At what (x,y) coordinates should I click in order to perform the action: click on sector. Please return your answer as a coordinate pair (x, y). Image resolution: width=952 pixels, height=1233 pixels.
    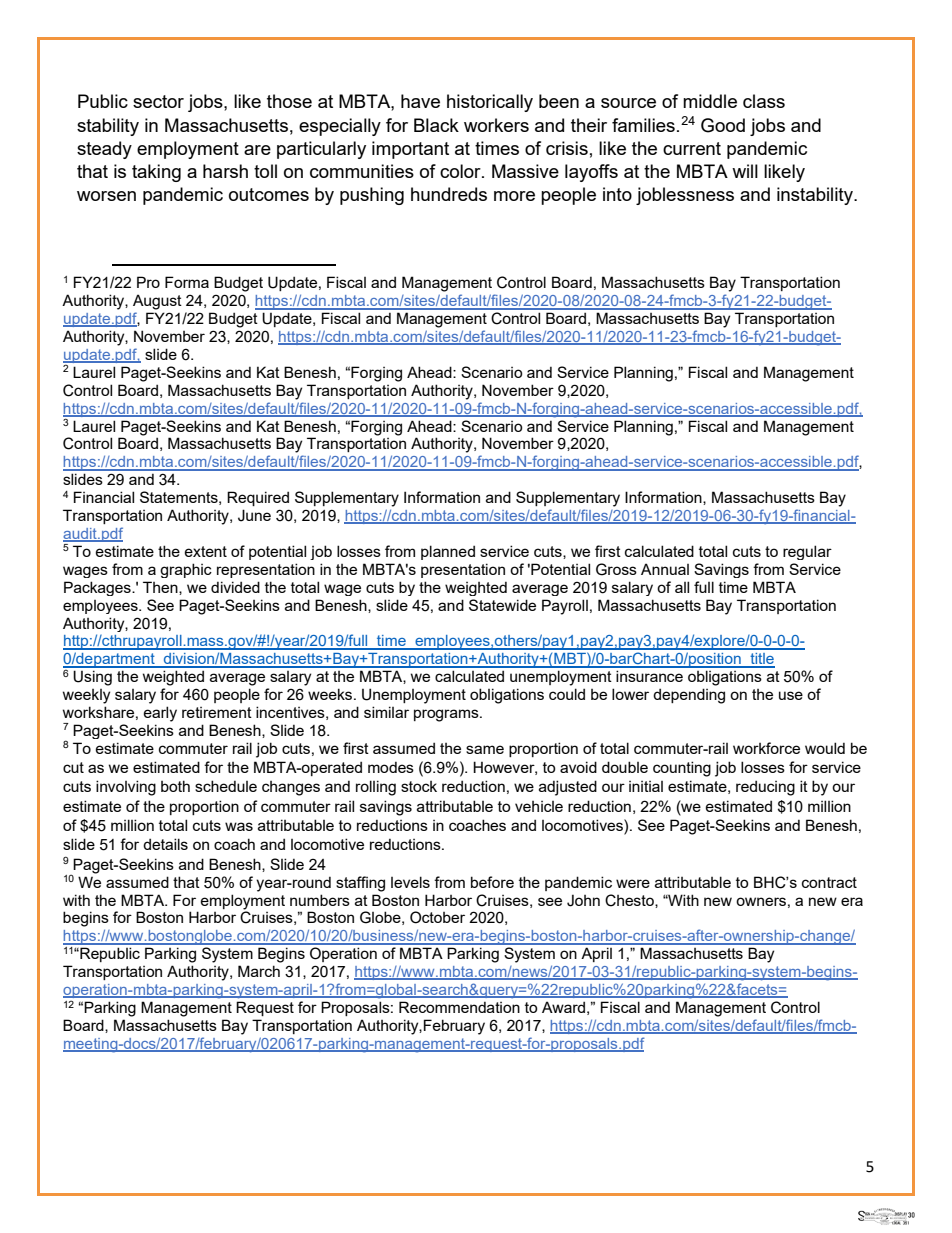
    Looking at the image, I should click on (158, 101).
